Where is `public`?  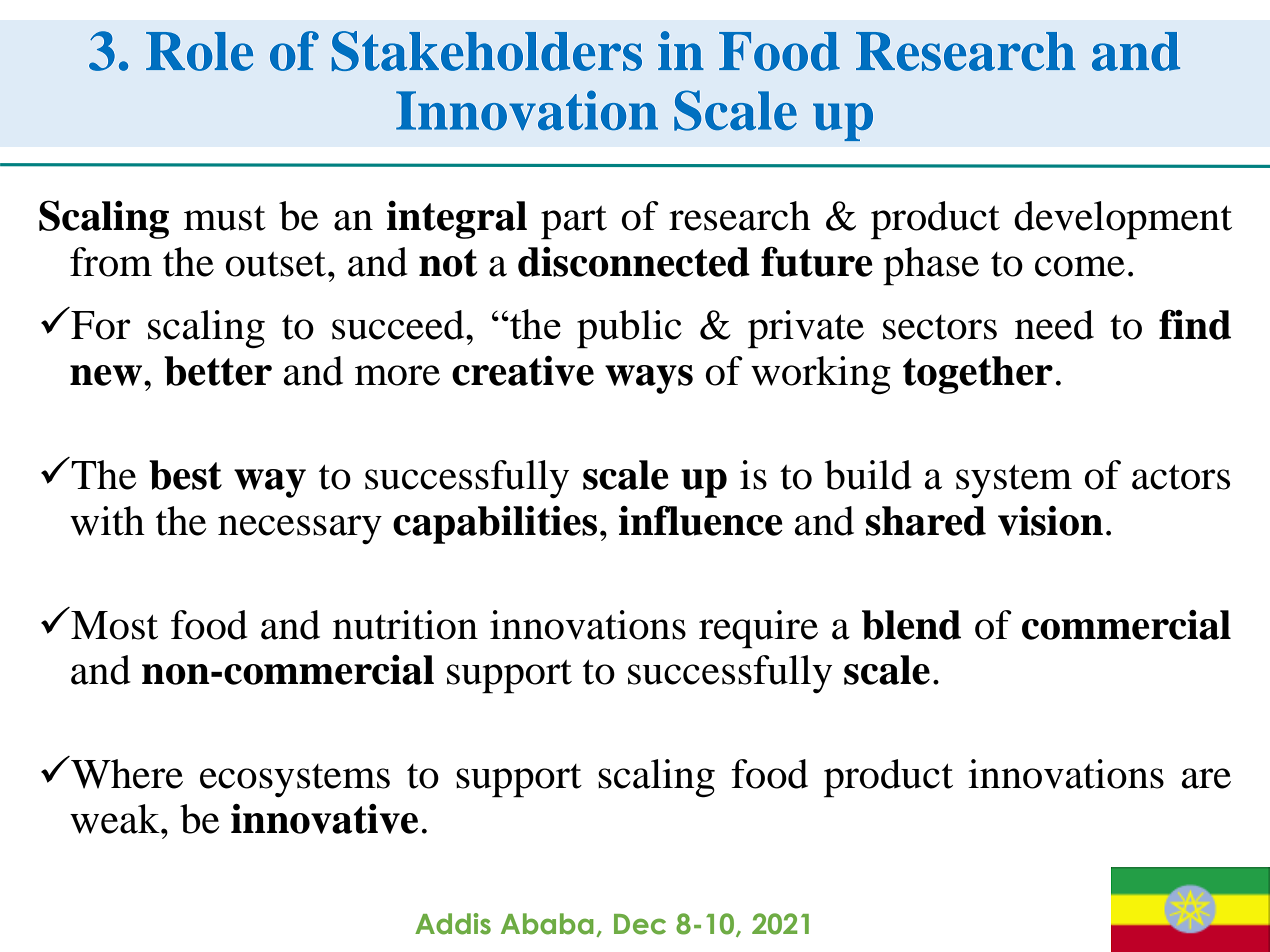 public is located at coordinates (629, 329).
